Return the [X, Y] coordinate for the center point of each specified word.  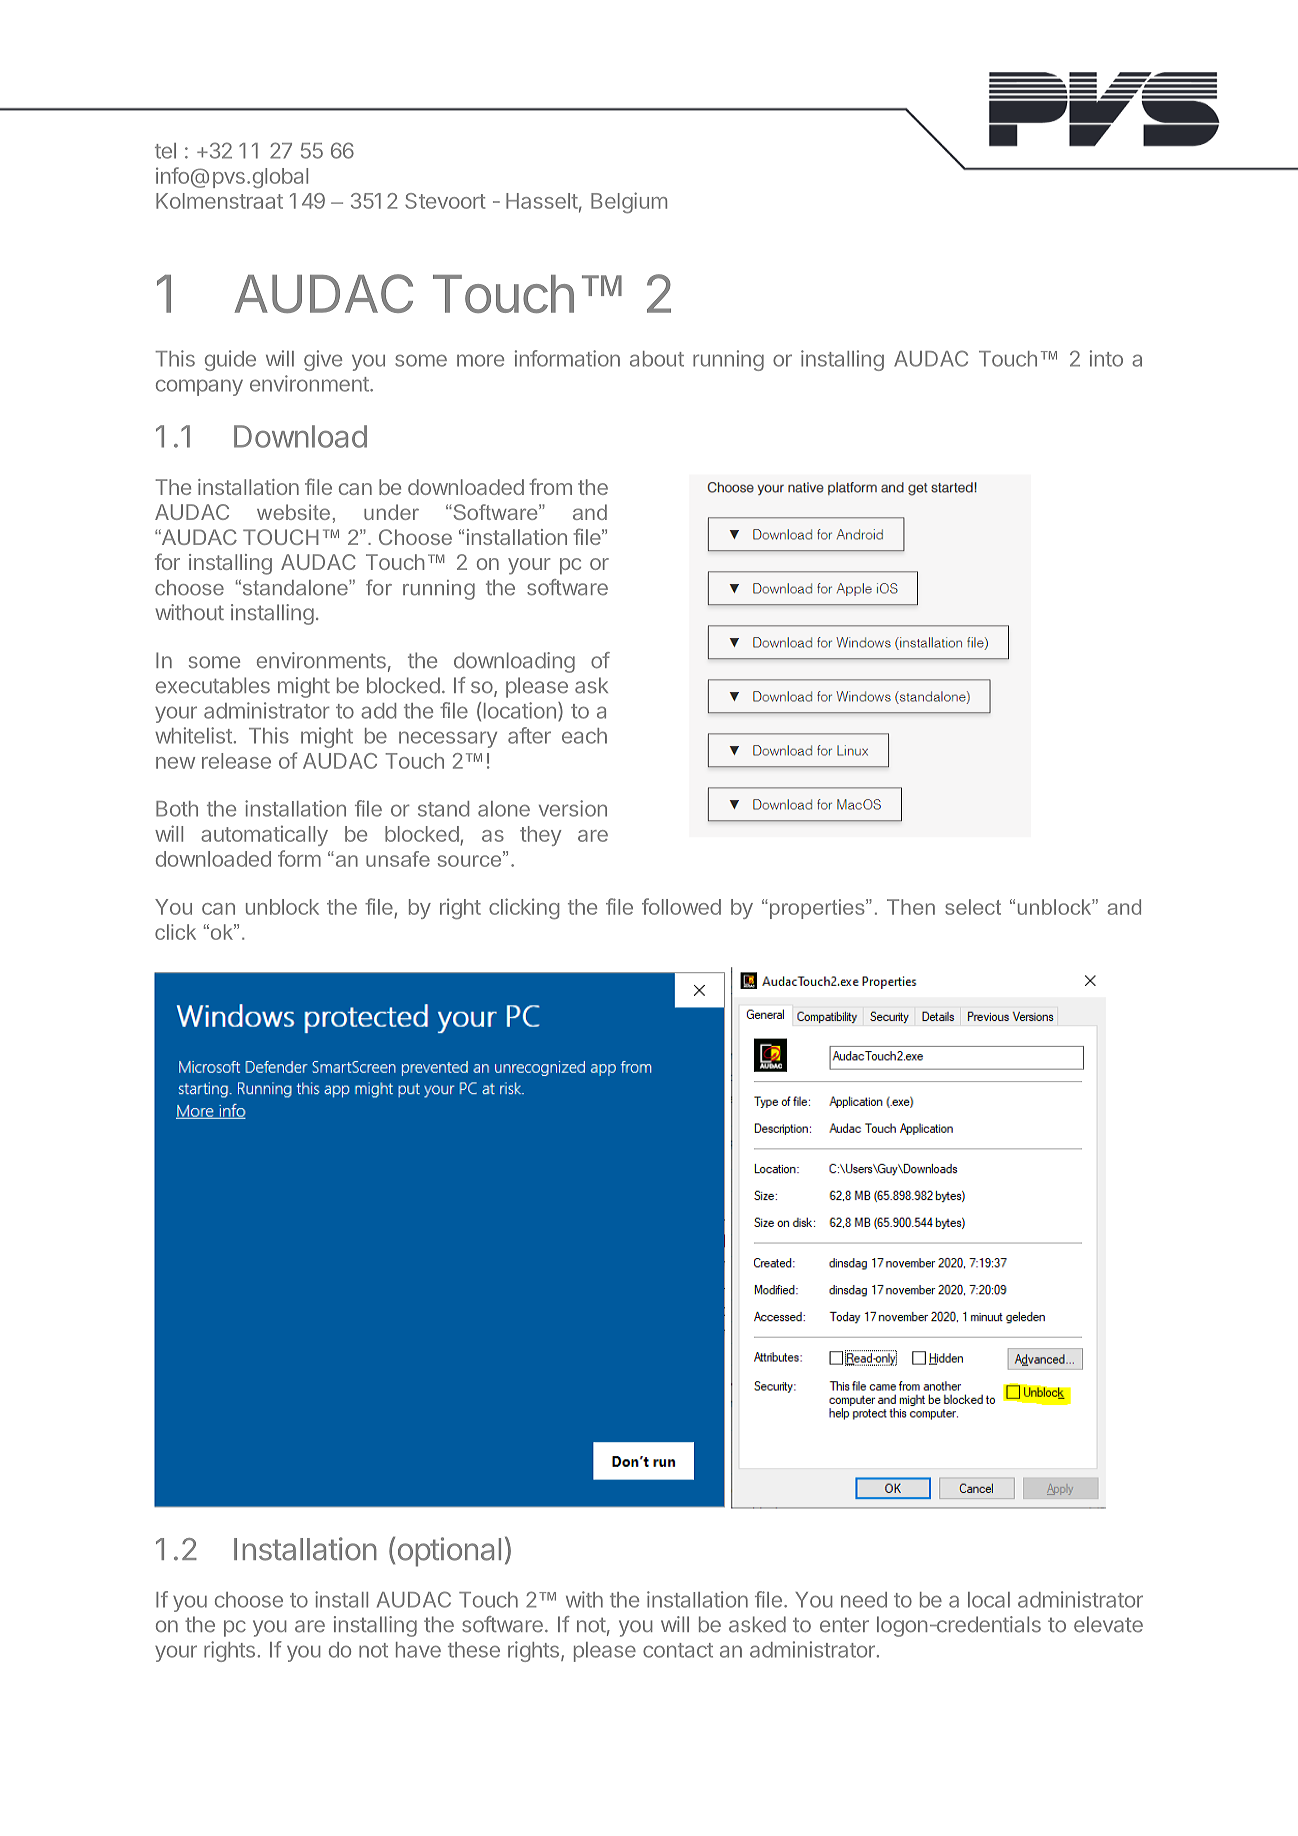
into [1106, 358]
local [989, 1600]
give [323, 360]
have [418, 1650]
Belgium [629, 203]
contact [678, 1650]
